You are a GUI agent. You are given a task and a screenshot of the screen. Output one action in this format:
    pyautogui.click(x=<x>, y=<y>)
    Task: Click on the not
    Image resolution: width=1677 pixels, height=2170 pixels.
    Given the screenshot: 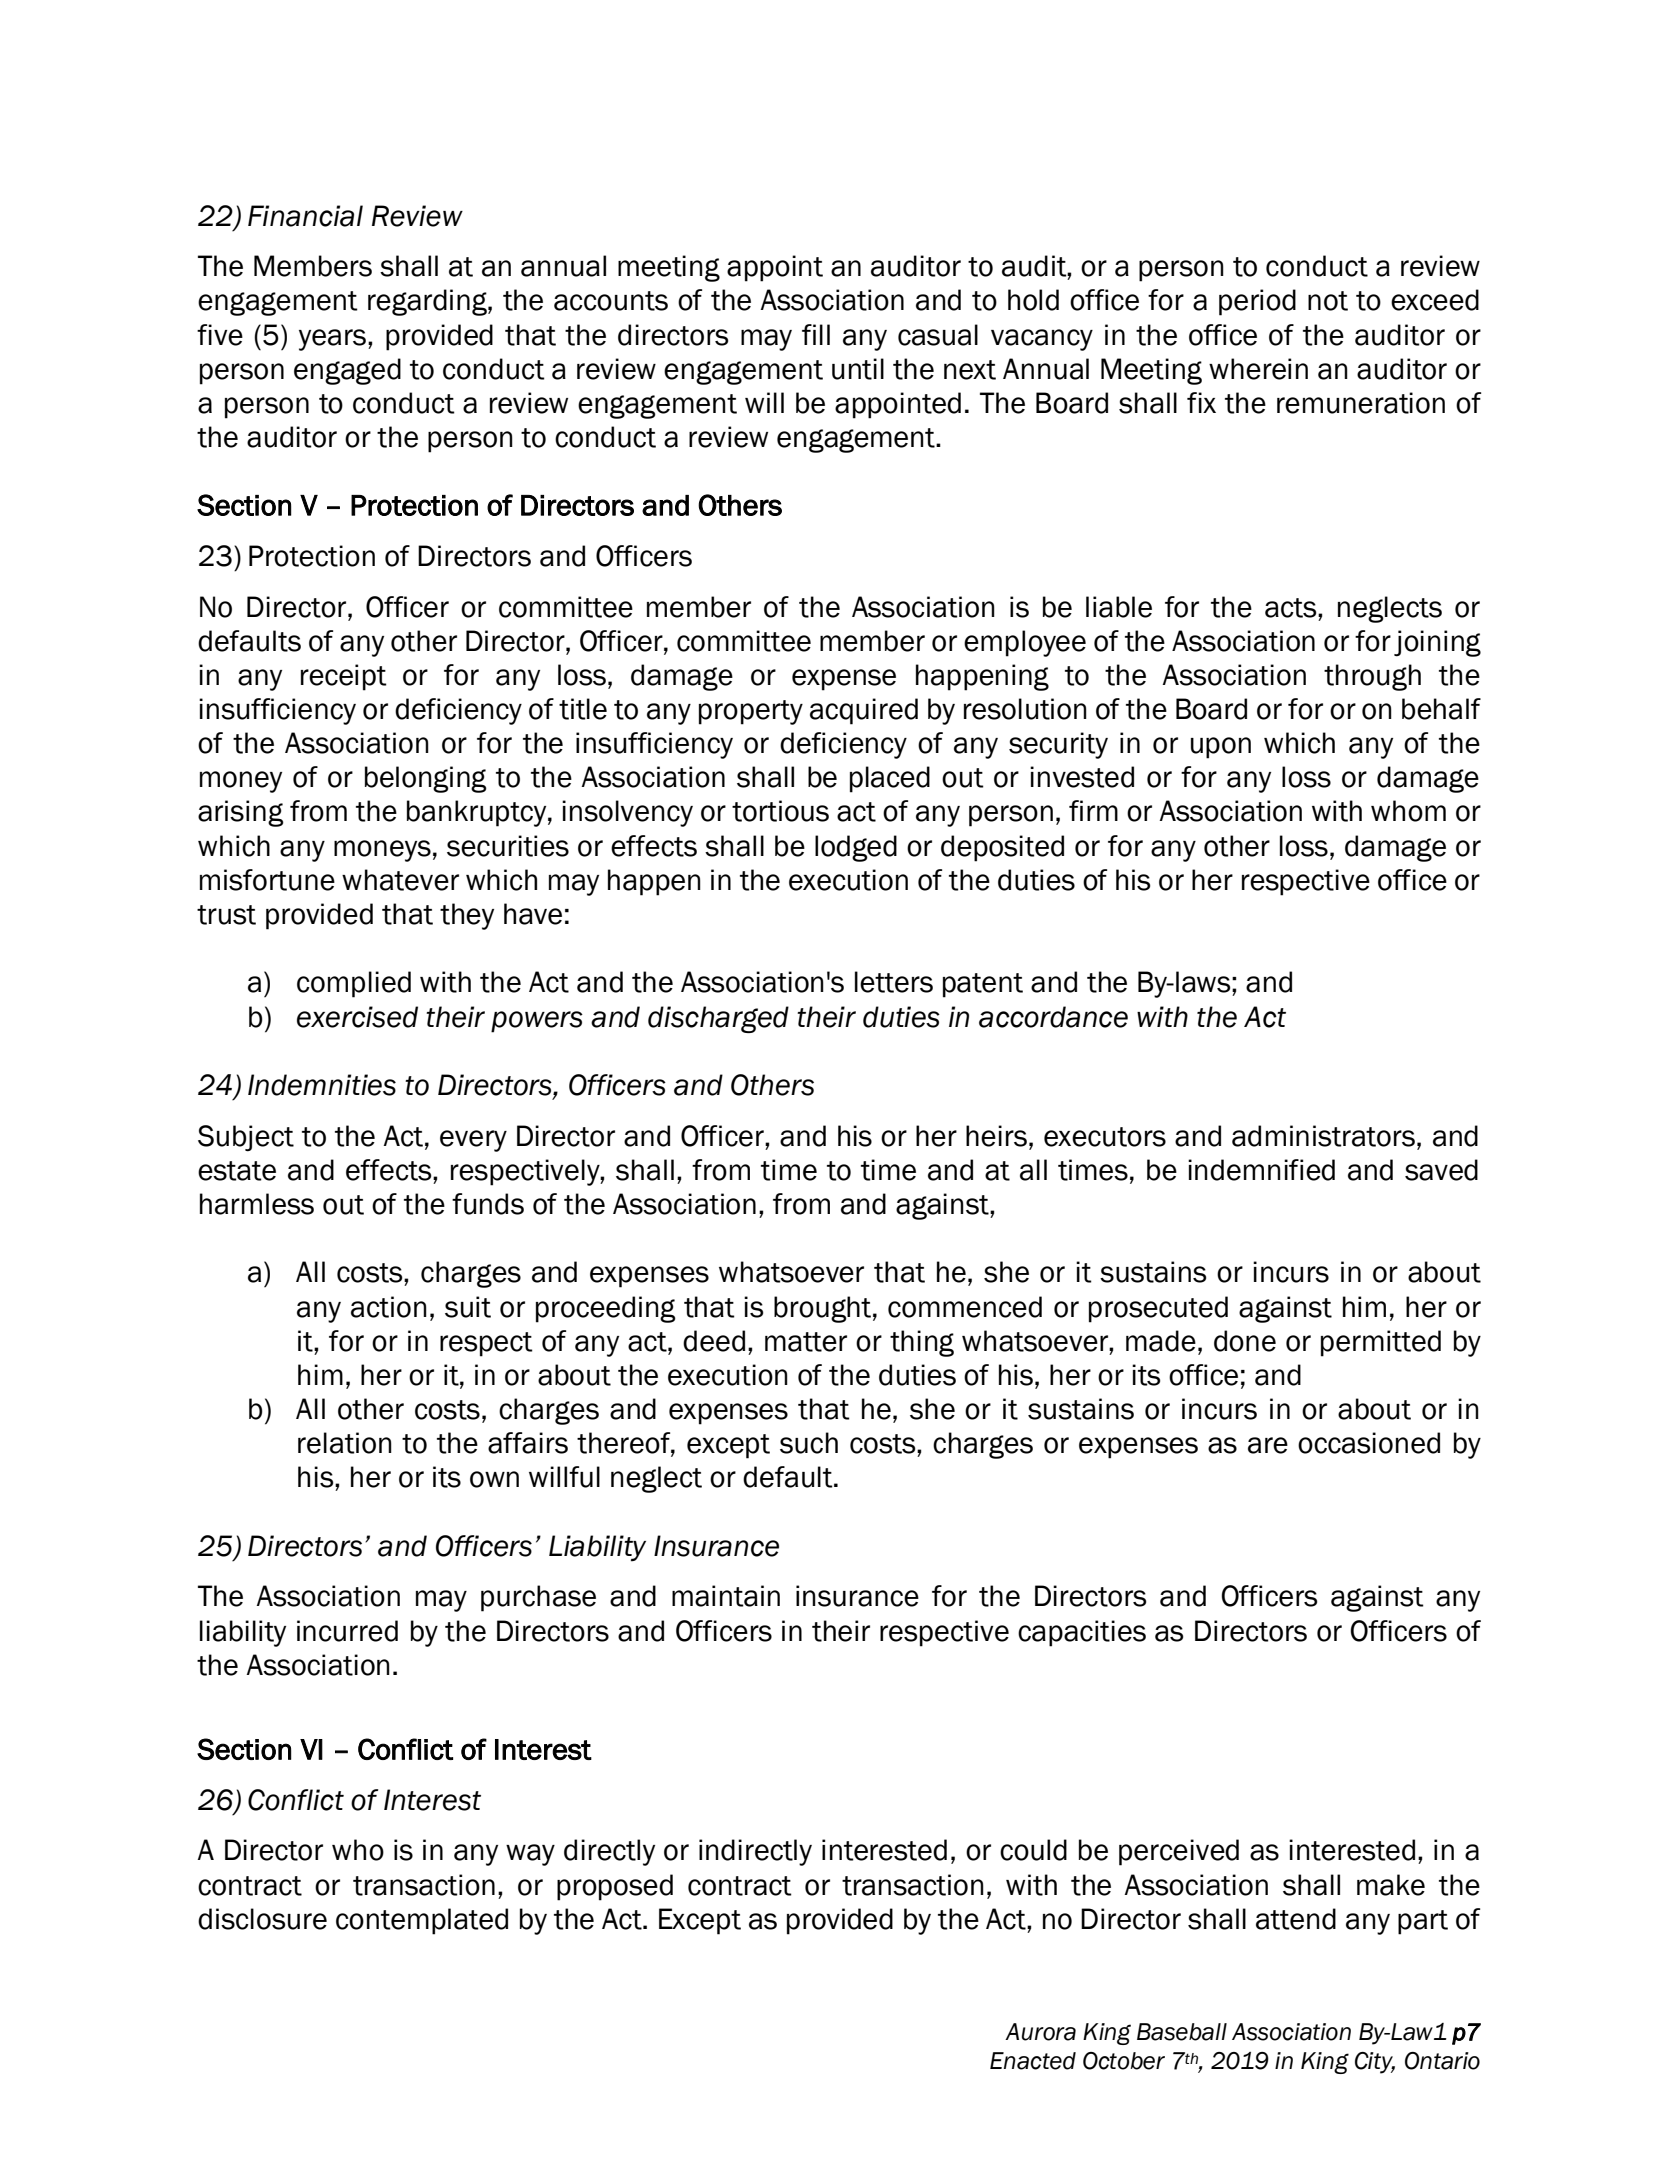 What is the action you would take?
    pyautogui.click(x=1328, y=301)
